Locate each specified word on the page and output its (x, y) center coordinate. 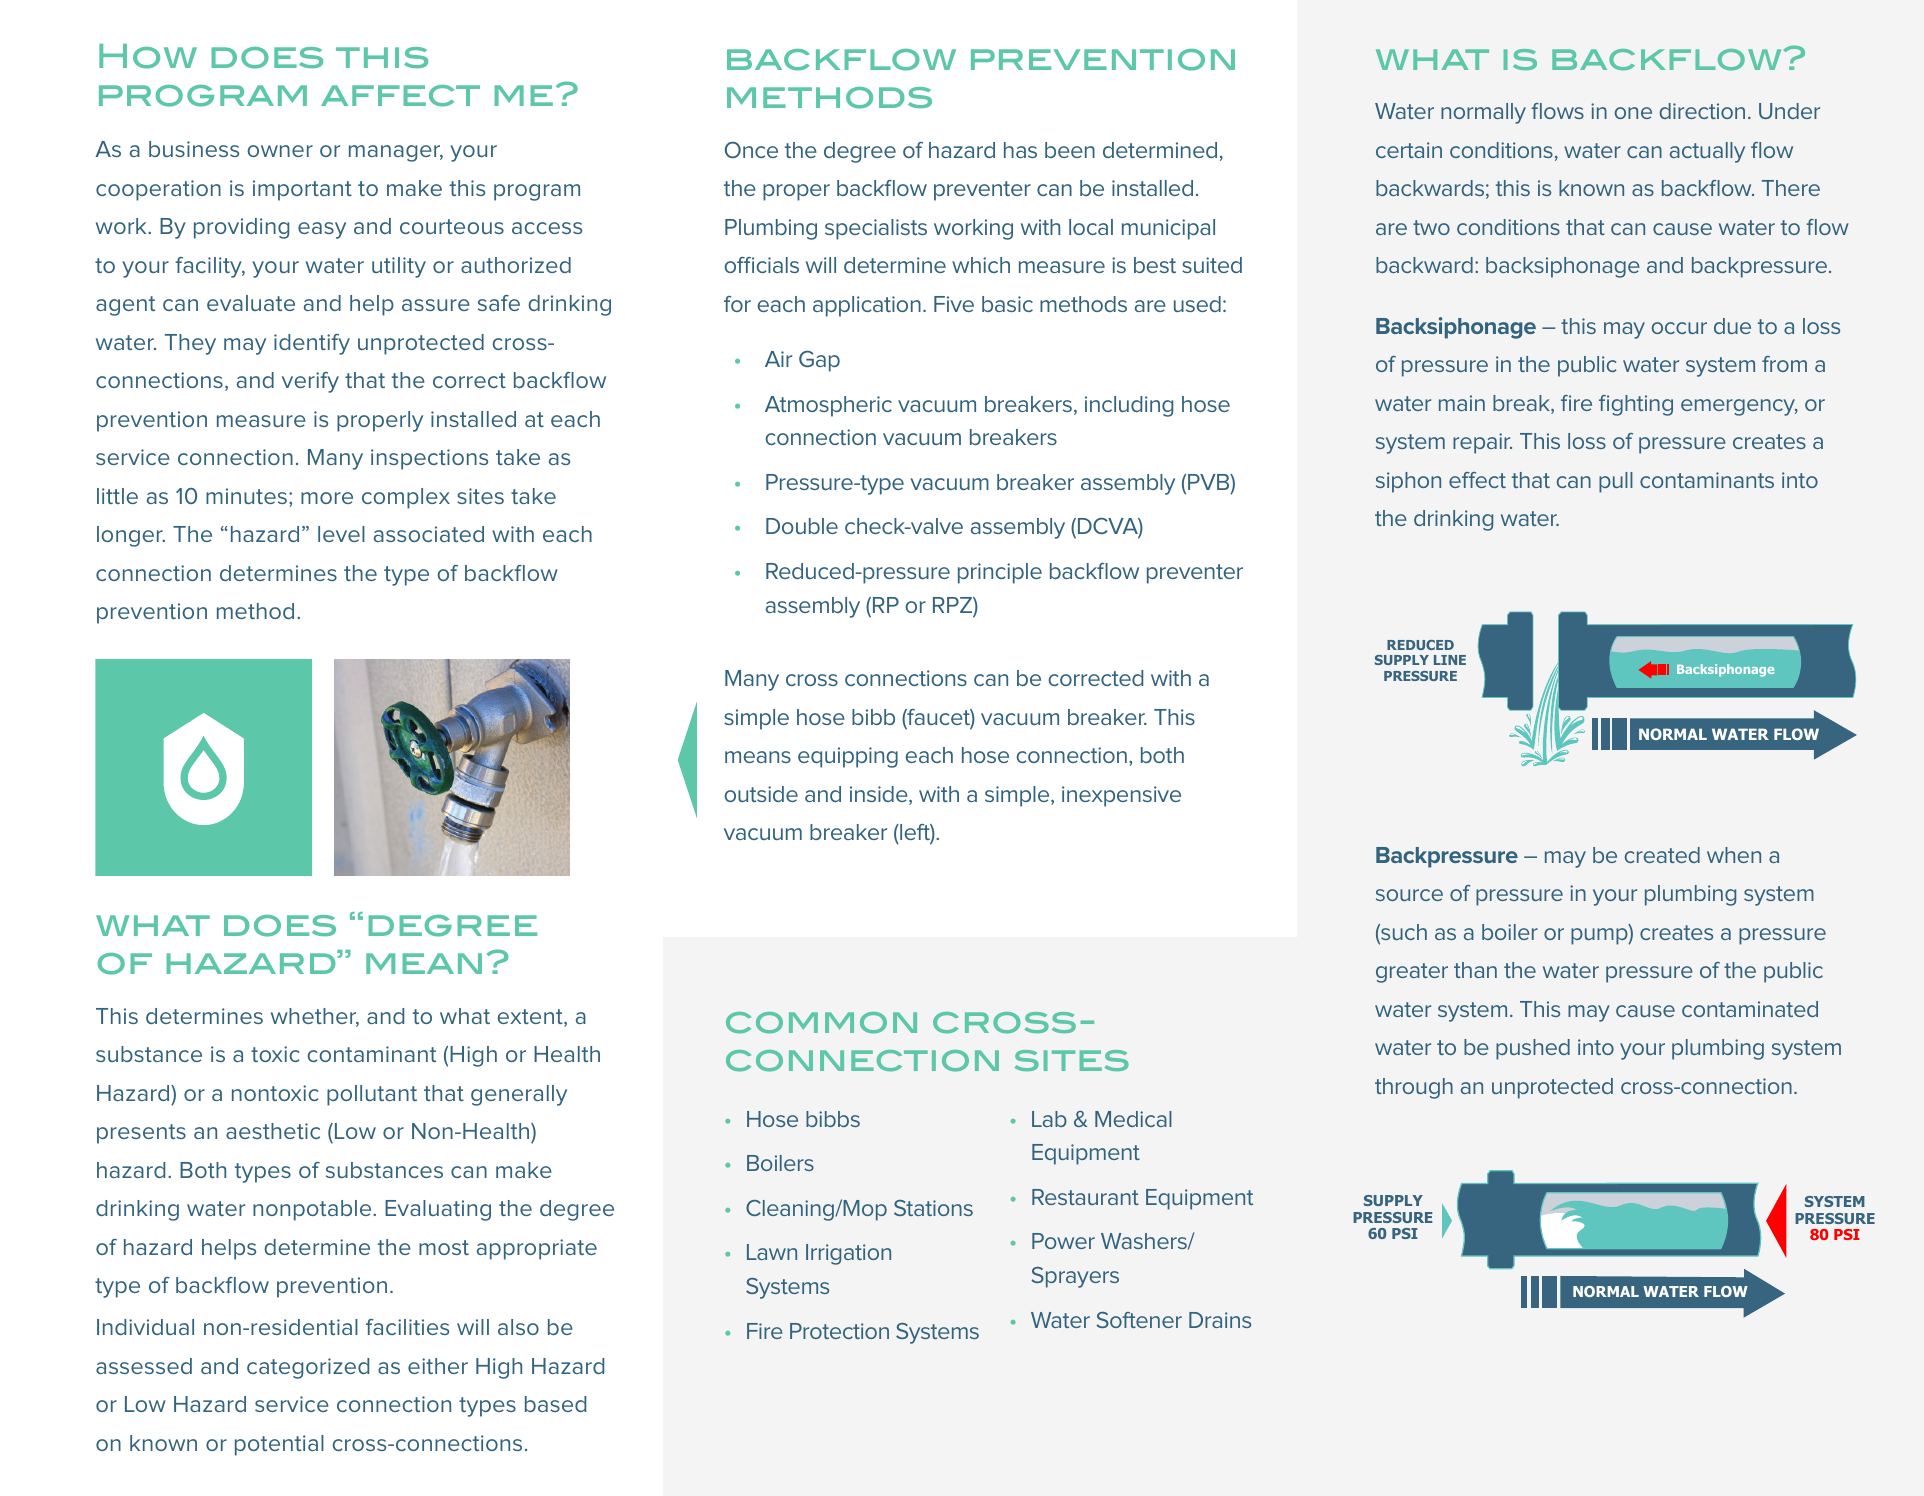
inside (880, 795)
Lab (1049, 1119)
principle (1000, 573)
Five (954, 304)
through (1414, 1088)
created (1662, 855)
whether (315, 1017)
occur (1679, 328)
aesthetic (273, 1131)
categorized (308, 1368)
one (1633, 113)
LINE (1450, 660)
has (1020, 150)
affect (400, 96)
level (341, 534)
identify (312, 344)
